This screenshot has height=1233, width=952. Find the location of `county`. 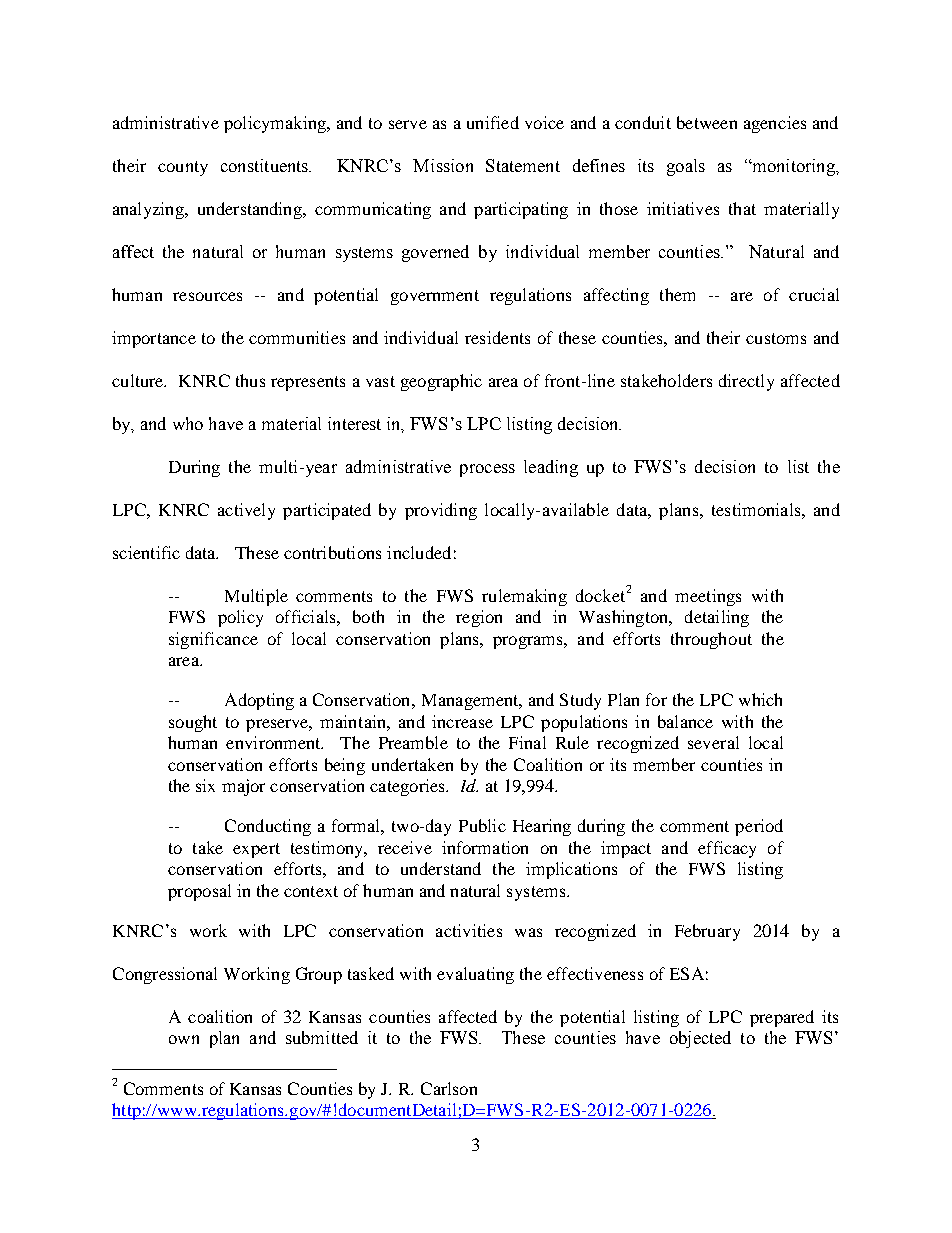

county is located at coordinates (183, 168).
